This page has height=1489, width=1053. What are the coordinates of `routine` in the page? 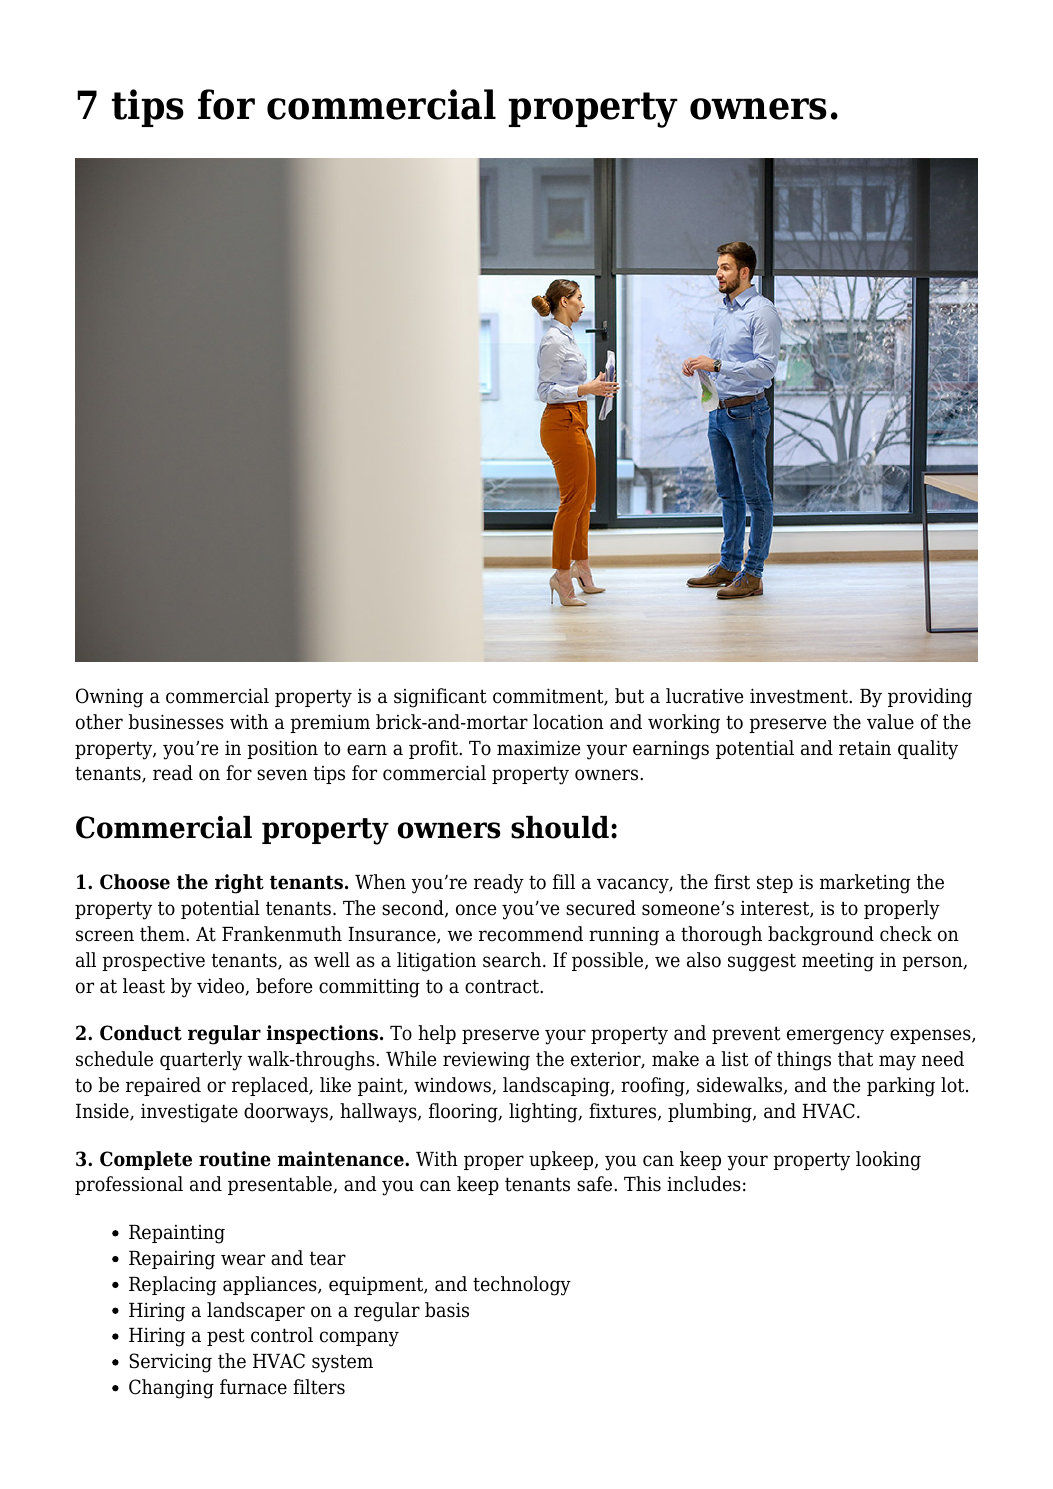 It's located at (235, 1159).
